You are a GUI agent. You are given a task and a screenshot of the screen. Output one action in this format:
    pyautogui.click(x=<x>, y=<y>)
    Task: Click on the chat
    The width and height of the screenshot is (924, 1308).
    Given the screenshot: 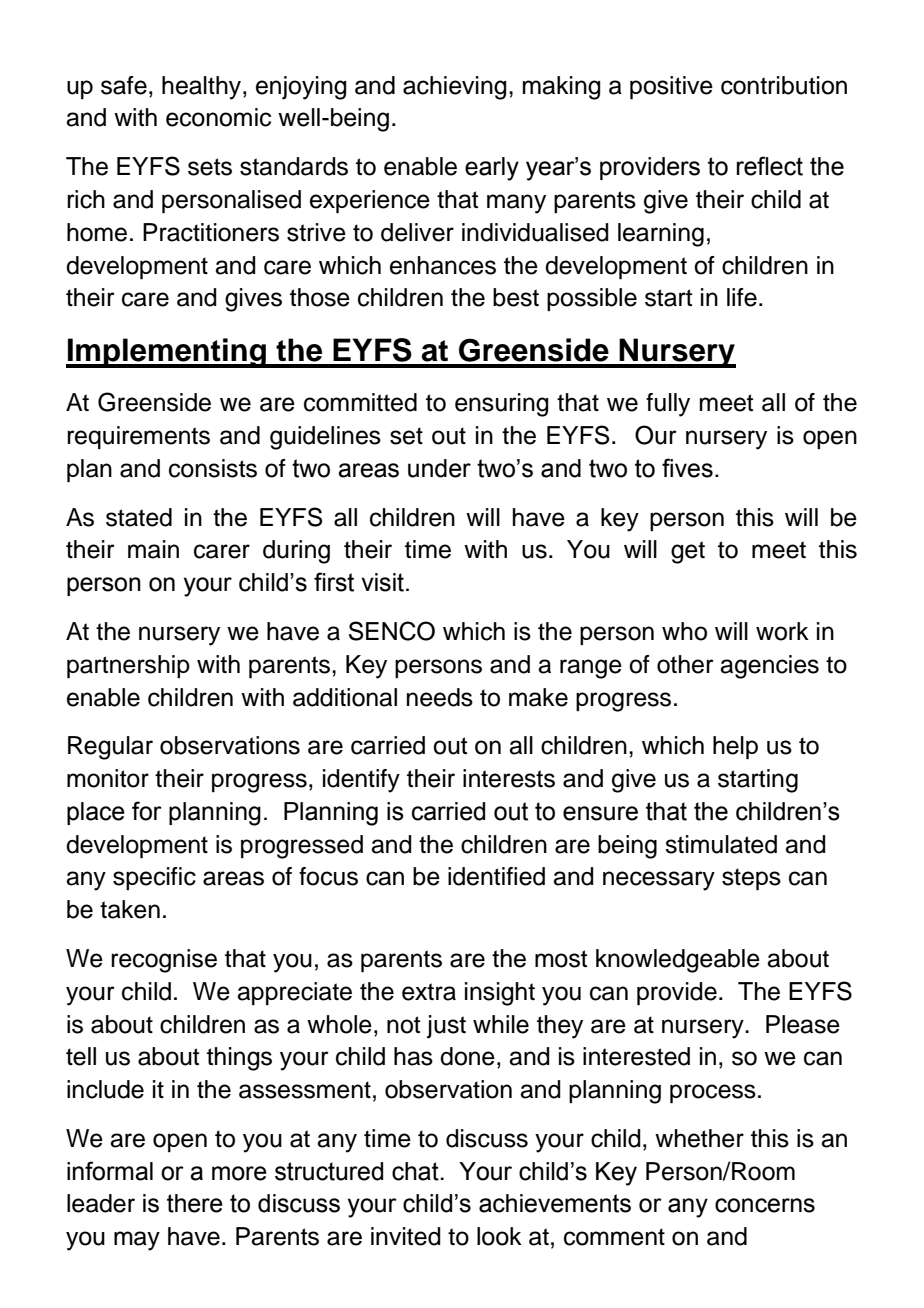 What is the action you would take?
    pyautogui.click(x=416, y=1171)
